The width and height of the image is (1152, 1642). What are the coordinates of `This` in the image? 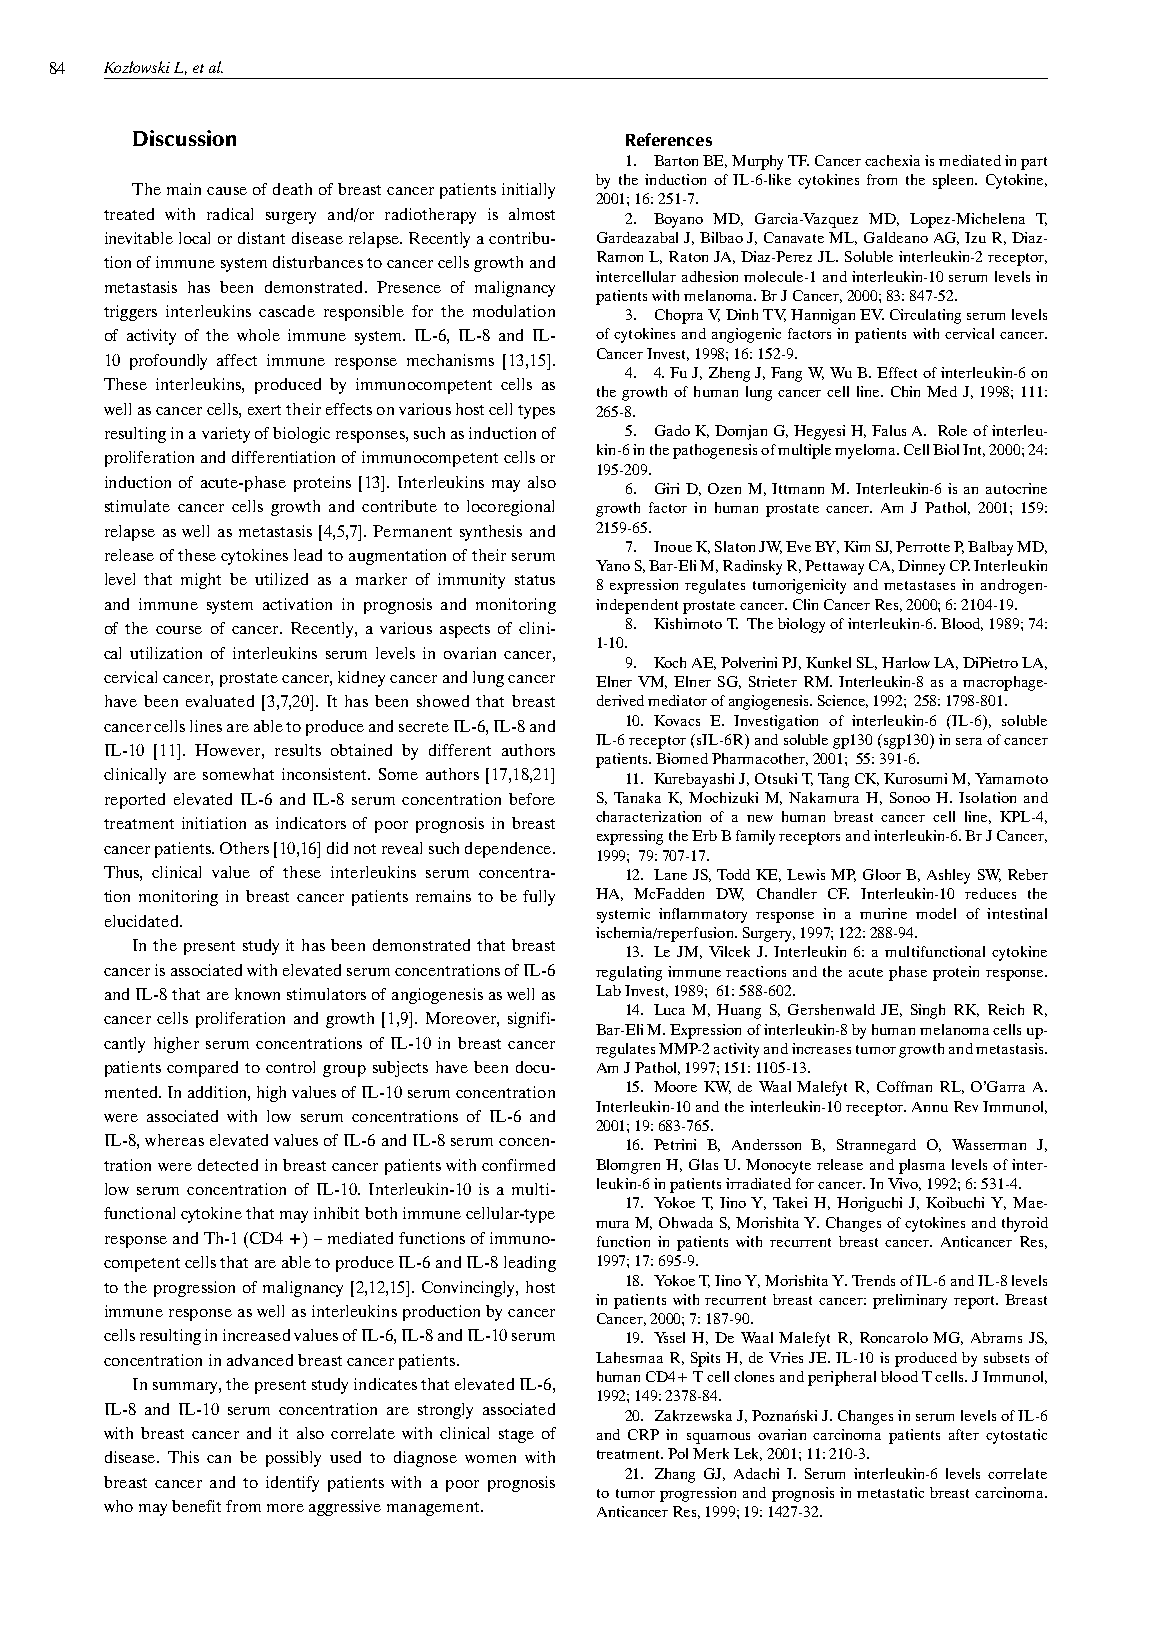 It's located at (183, 1457).
